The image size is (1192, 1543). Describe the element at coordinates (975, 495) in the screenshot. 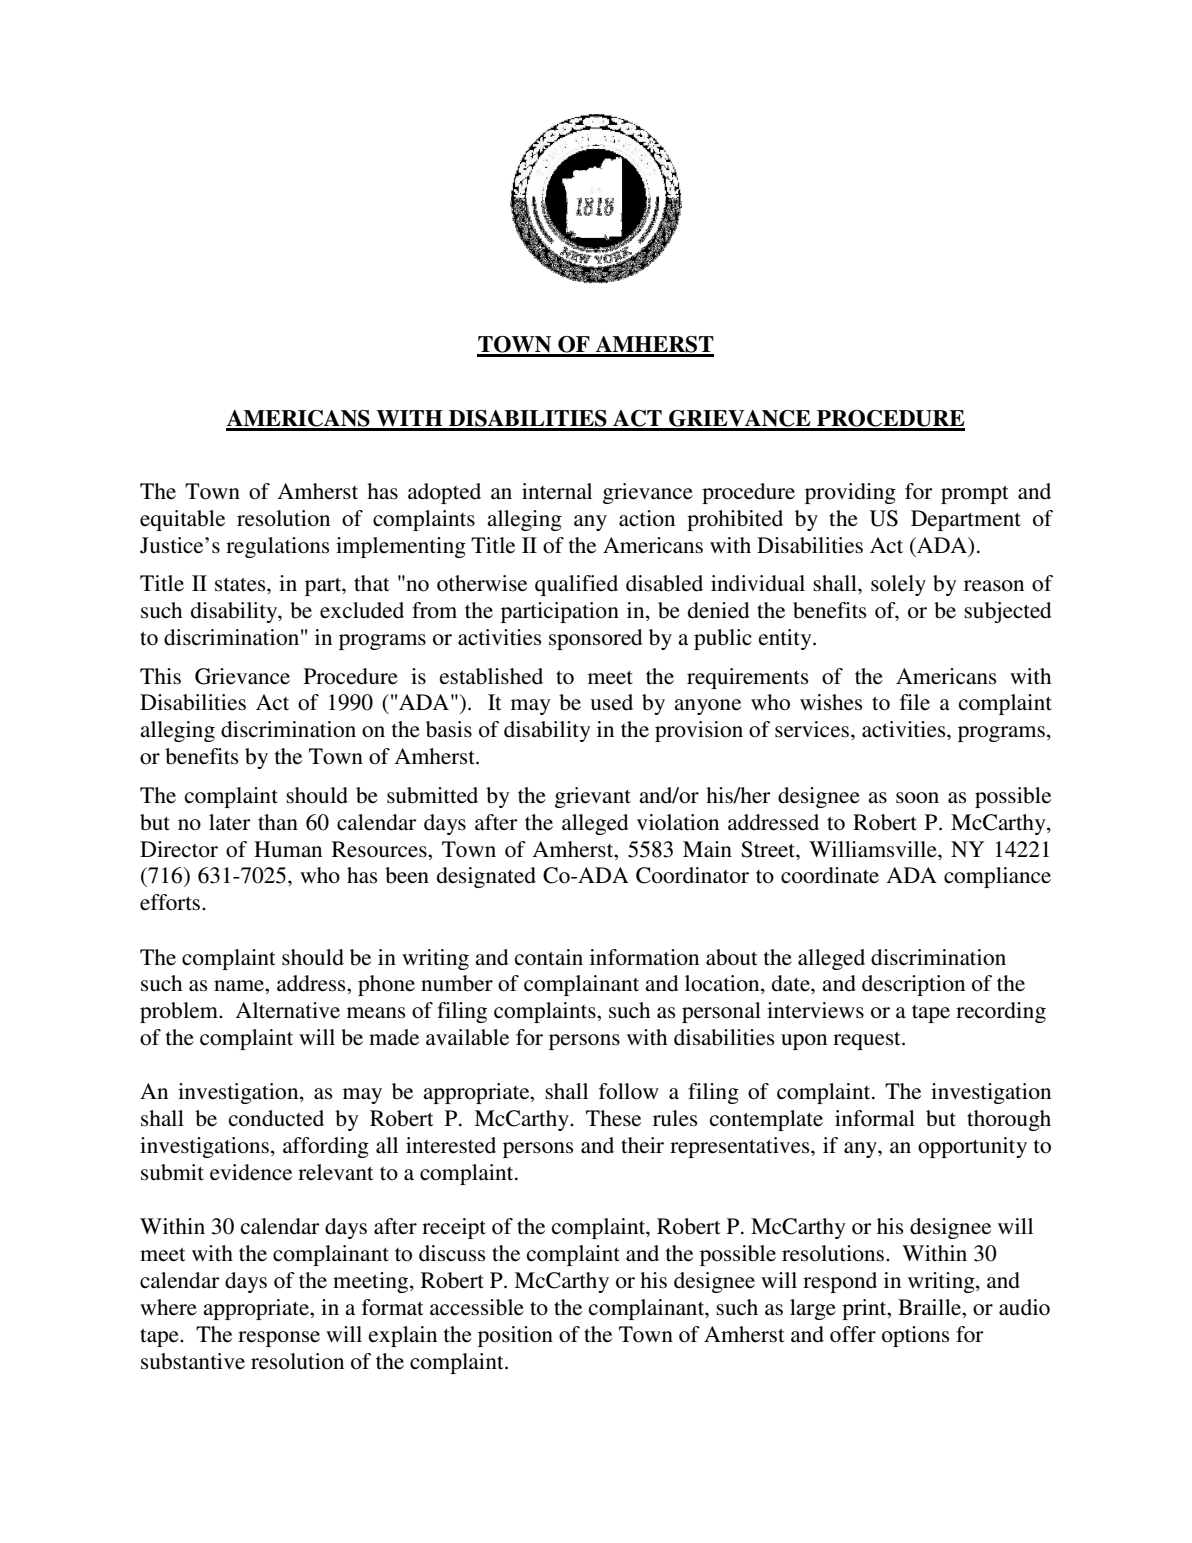

I see `prompt` at that location.
